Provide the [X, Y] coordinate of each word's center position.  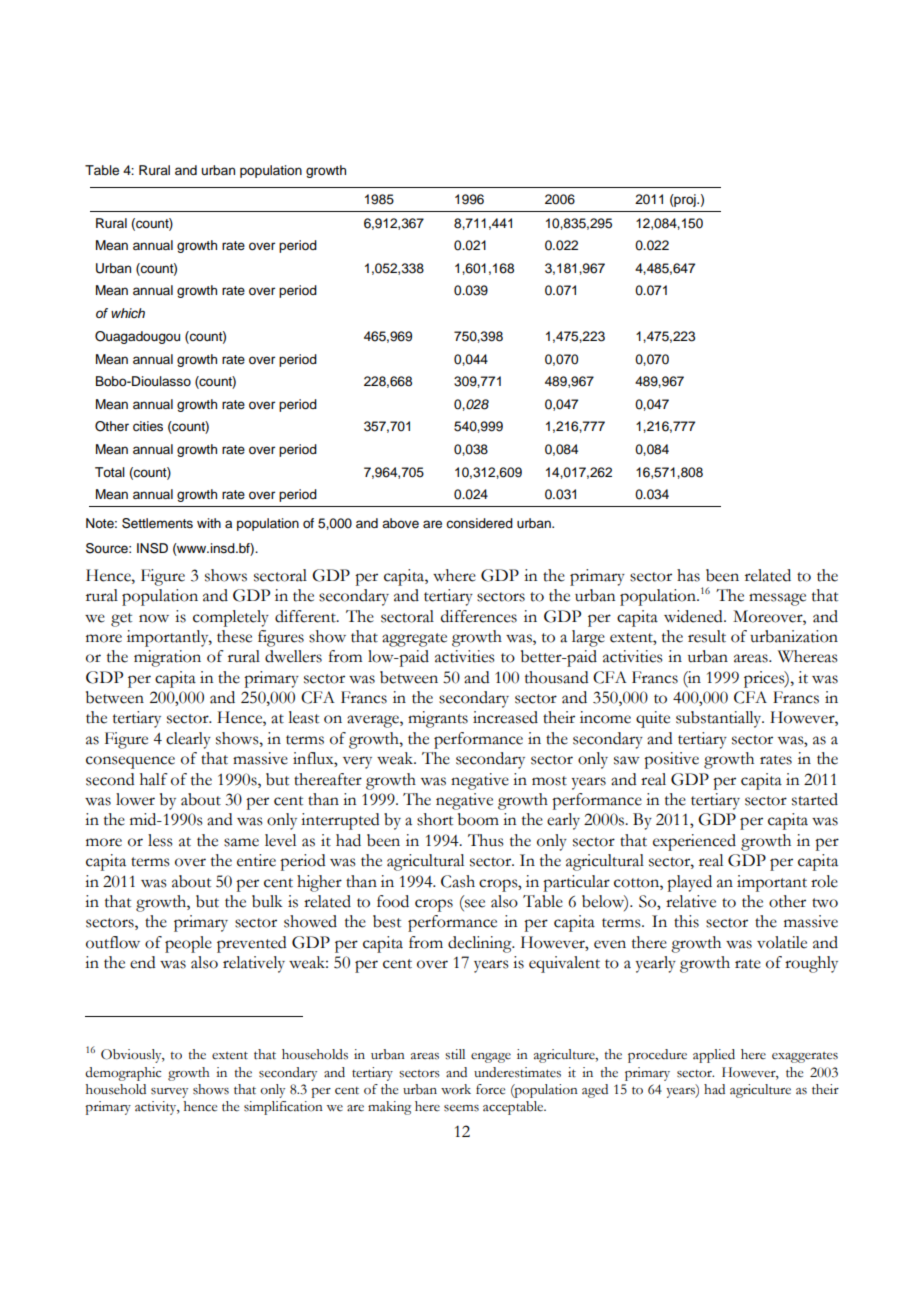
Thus [486, 840]
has [688, 575]
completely [231, 618]
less [160, 840]
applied [714, 1056]
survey [169, 1093]
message [777, 599]
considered [479, 523]
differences [479, 616]
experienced [694, 842]
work [456, 1089]
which [128, 313]
